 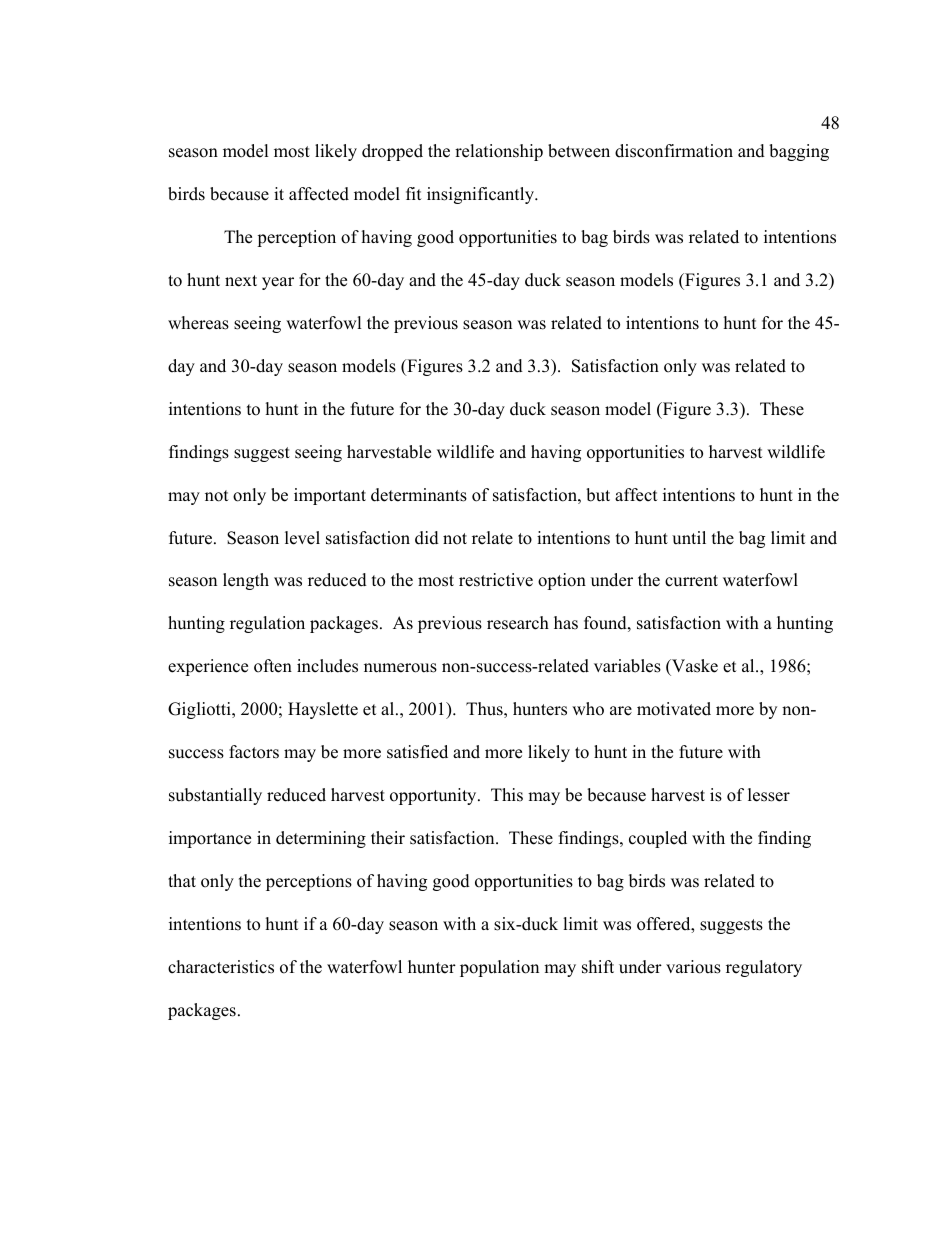 What do you see at coordinates (221, 967) in the screenshot?
I see `characteristics` at bounding box center [221, 967].
